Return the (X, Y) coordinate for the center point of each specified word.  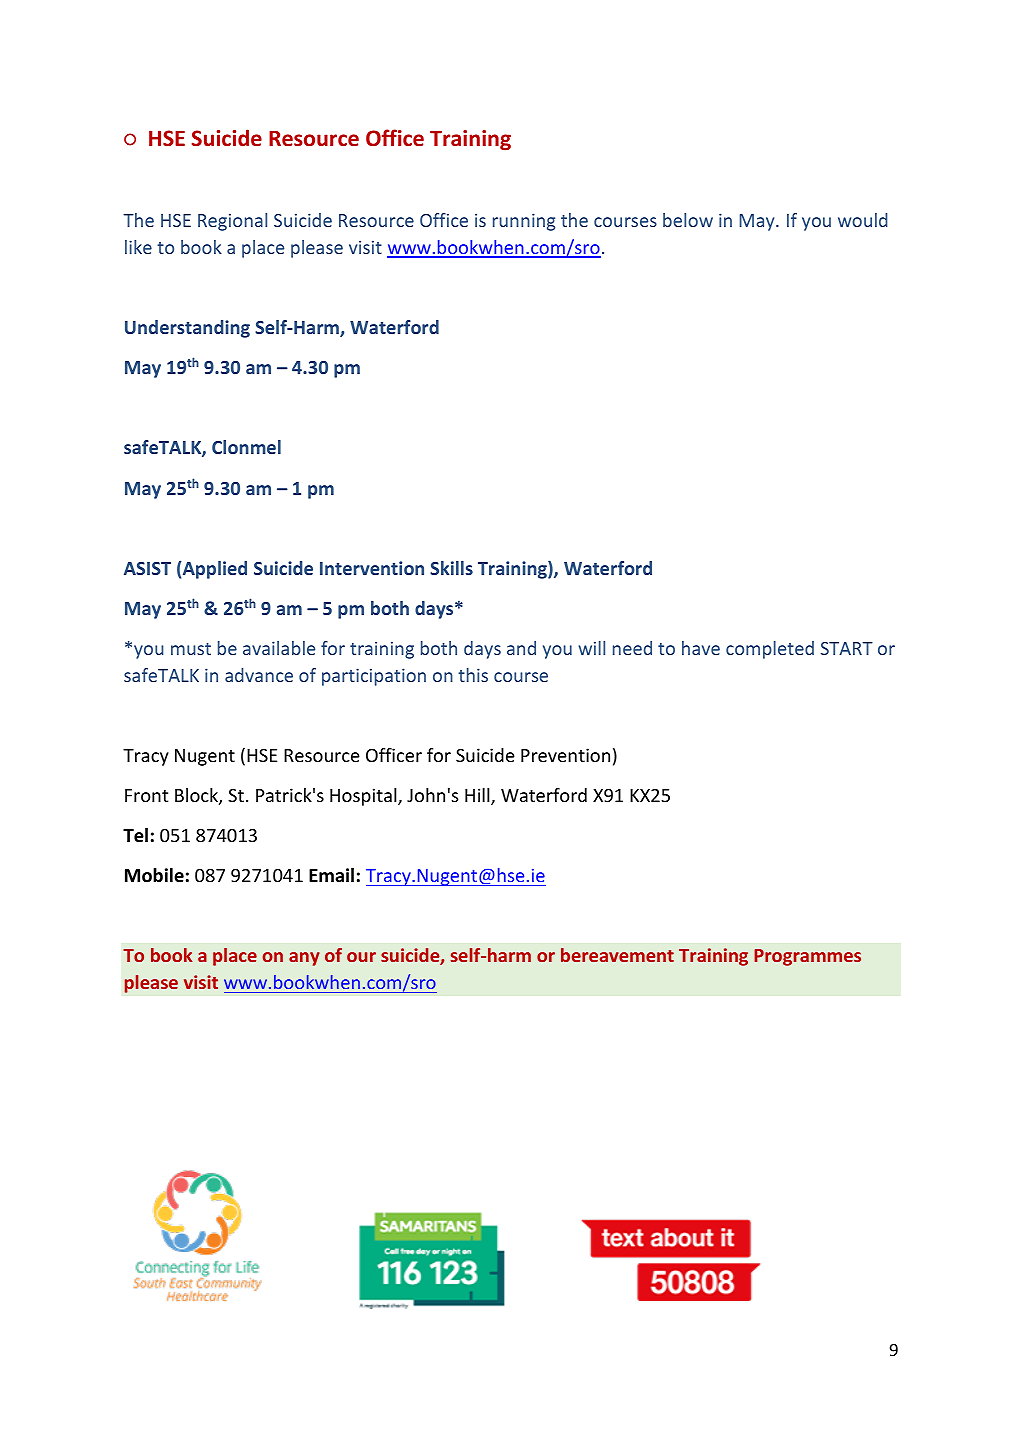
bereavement (617, 955)
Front (146, 795)
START (847, 648)
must (191, 649)
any (304, 959)
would (863, 220)
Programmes (807, 957)
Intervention (372, 568)
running (524, 222)
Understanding (187, 329)
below (688, 220)
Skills (451, 568)
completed (770, 650)
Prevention (565, 755)
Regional (232, 222)
